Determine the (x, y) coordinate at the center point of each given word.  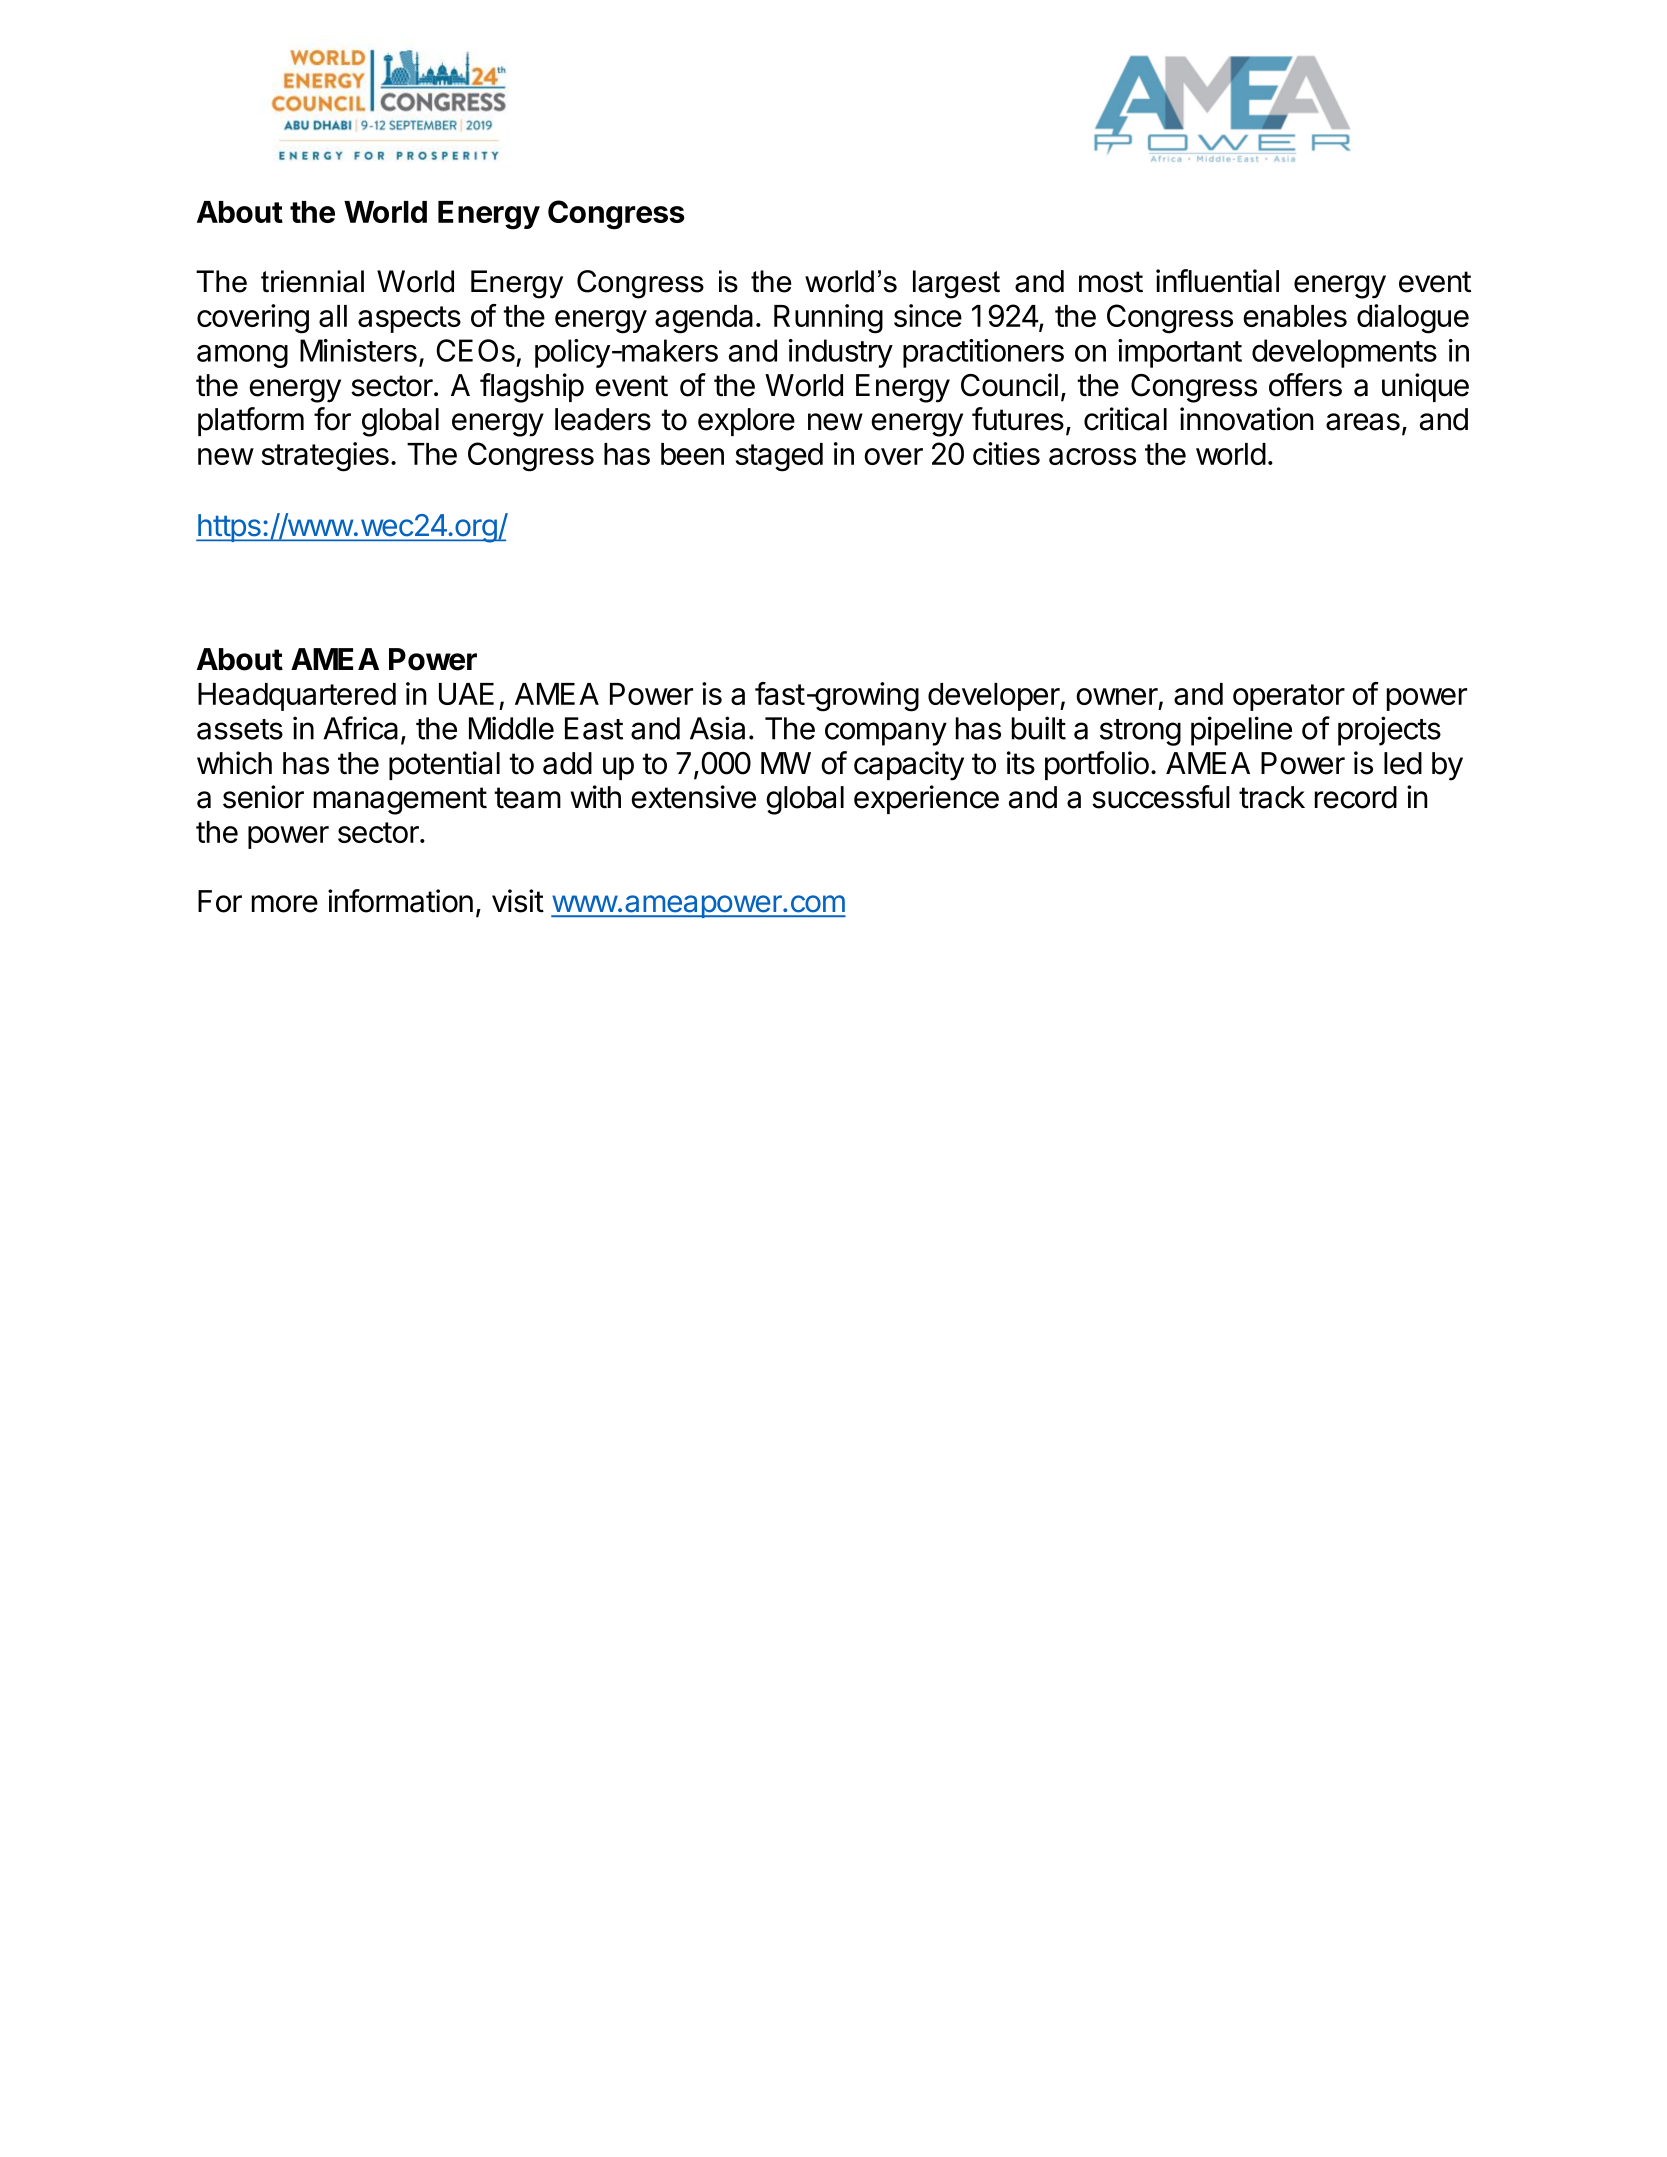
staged (779, 457)
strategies (325, 457)
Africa (360, 728)
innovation (1247, 419)
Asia (717, 728)
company (886, 734)
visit (518, 901)
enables (1295, 316)
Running (828, 319)
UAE (466, 694)
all (333, 316)
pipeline (1241, 731)
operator (1289, 697)
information (400, 901)
